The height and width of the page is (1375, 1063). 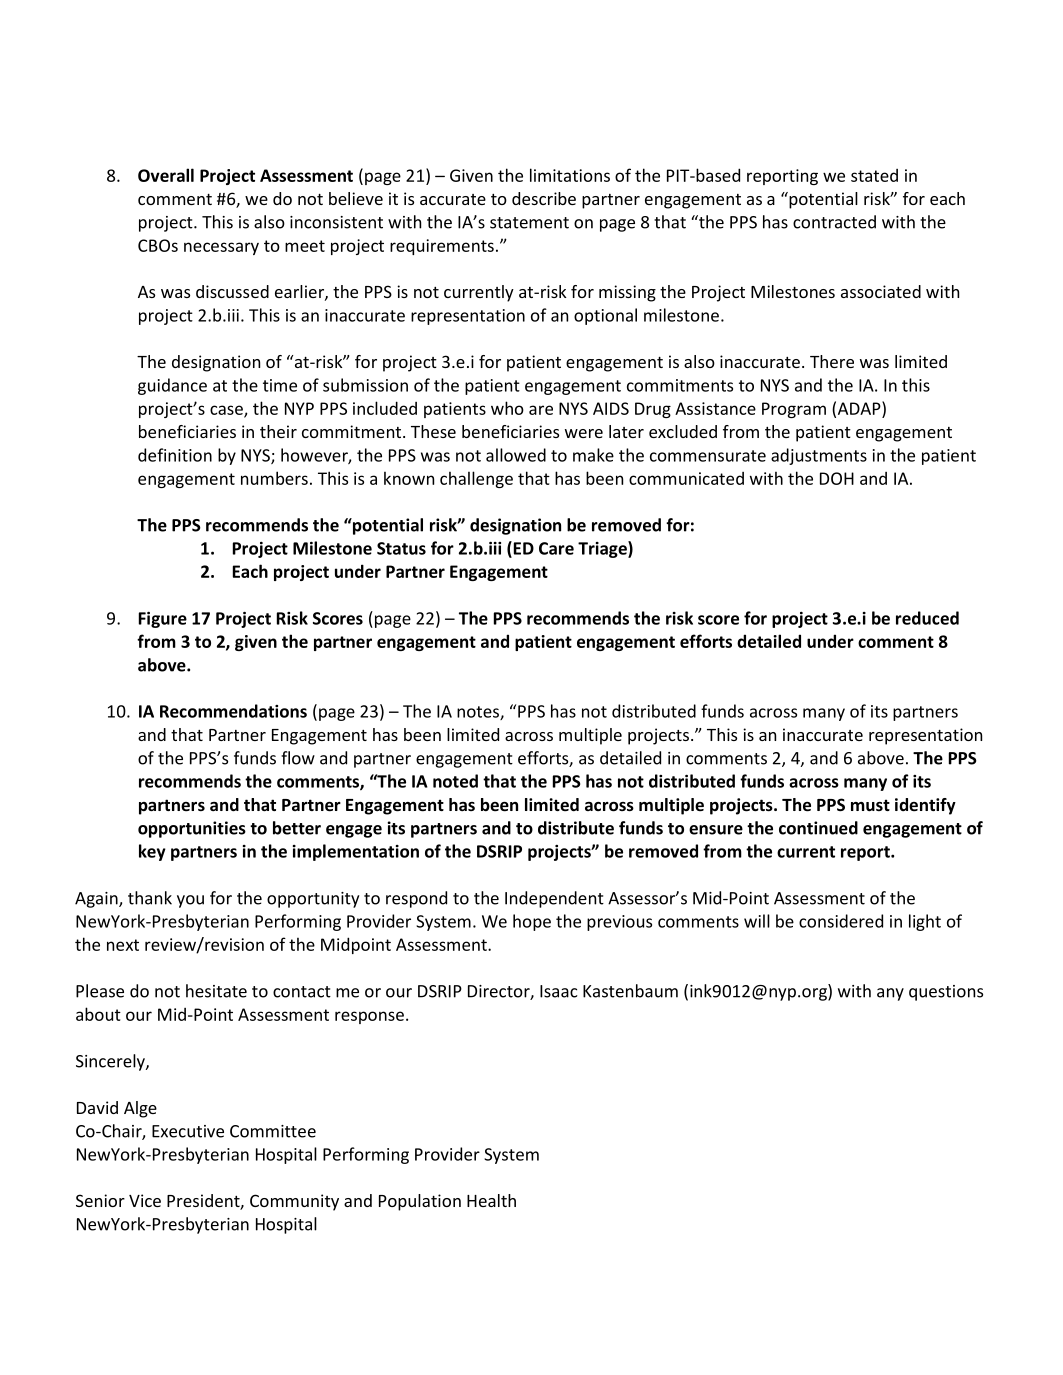 I want to click on Care, so click(x=556, y=548).
